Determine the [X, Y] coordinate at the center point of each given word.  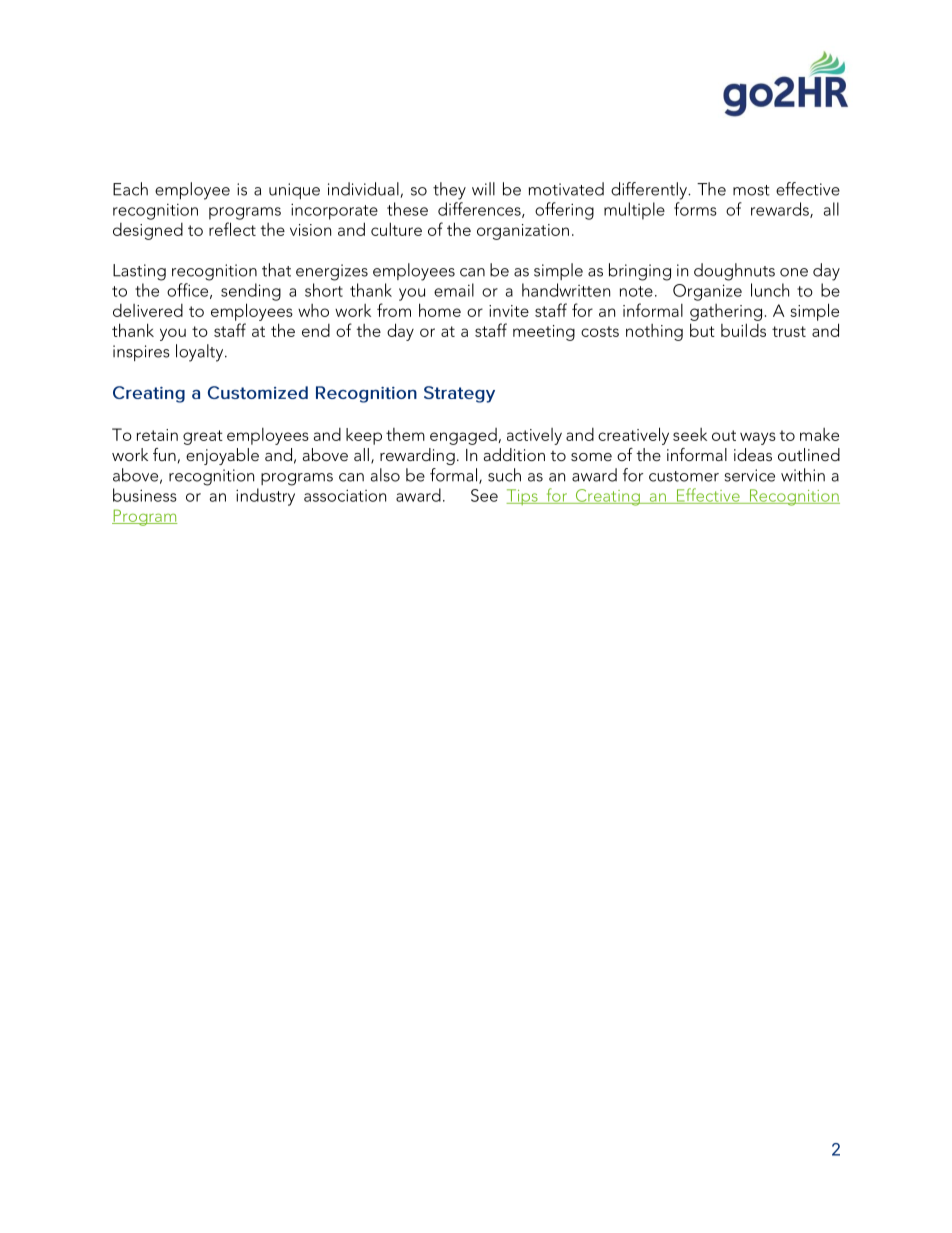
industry [265, 497]
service [750, 475]
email [454, 290]
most [751, 190]
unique [294, 191]
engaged [464, 436]
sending [251, 292]
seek [690, 434]
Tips [523, 497]
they [449, 191]
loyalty [201, 353]
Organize [707, 292]
